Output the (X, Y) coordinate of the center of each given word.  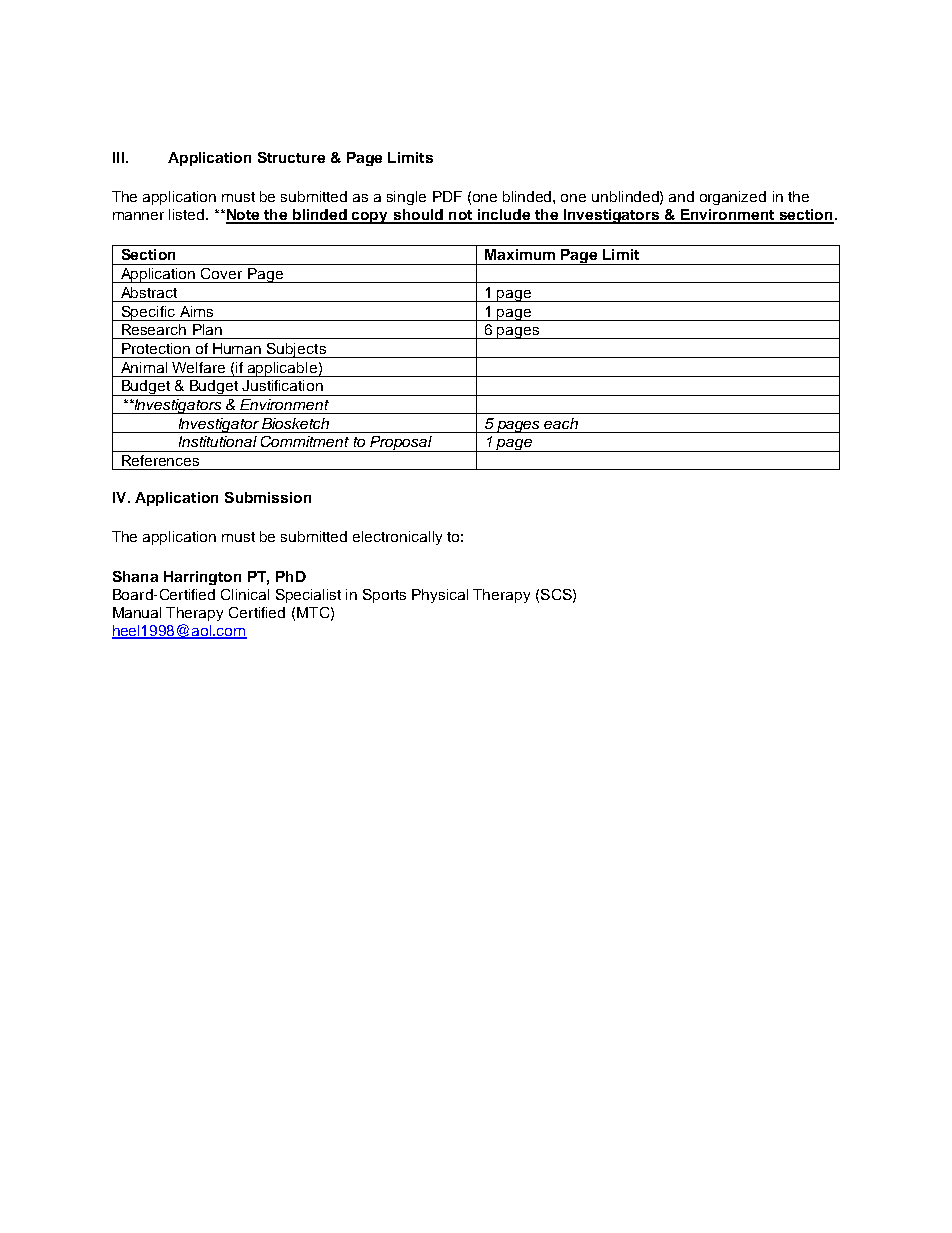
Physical (440, 596)
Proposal (401, 444)
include (504, 216)
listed (188, 214)
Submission (268, 497)
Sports (384, 596)
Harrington (202, 578)
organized (733, 198)
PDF (447, 196)
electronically (397, 538)
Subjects (296, 350)
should (418, 216)
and (681, 196)
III (118, 157)
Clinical (245, 594)
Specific (148, 313)
